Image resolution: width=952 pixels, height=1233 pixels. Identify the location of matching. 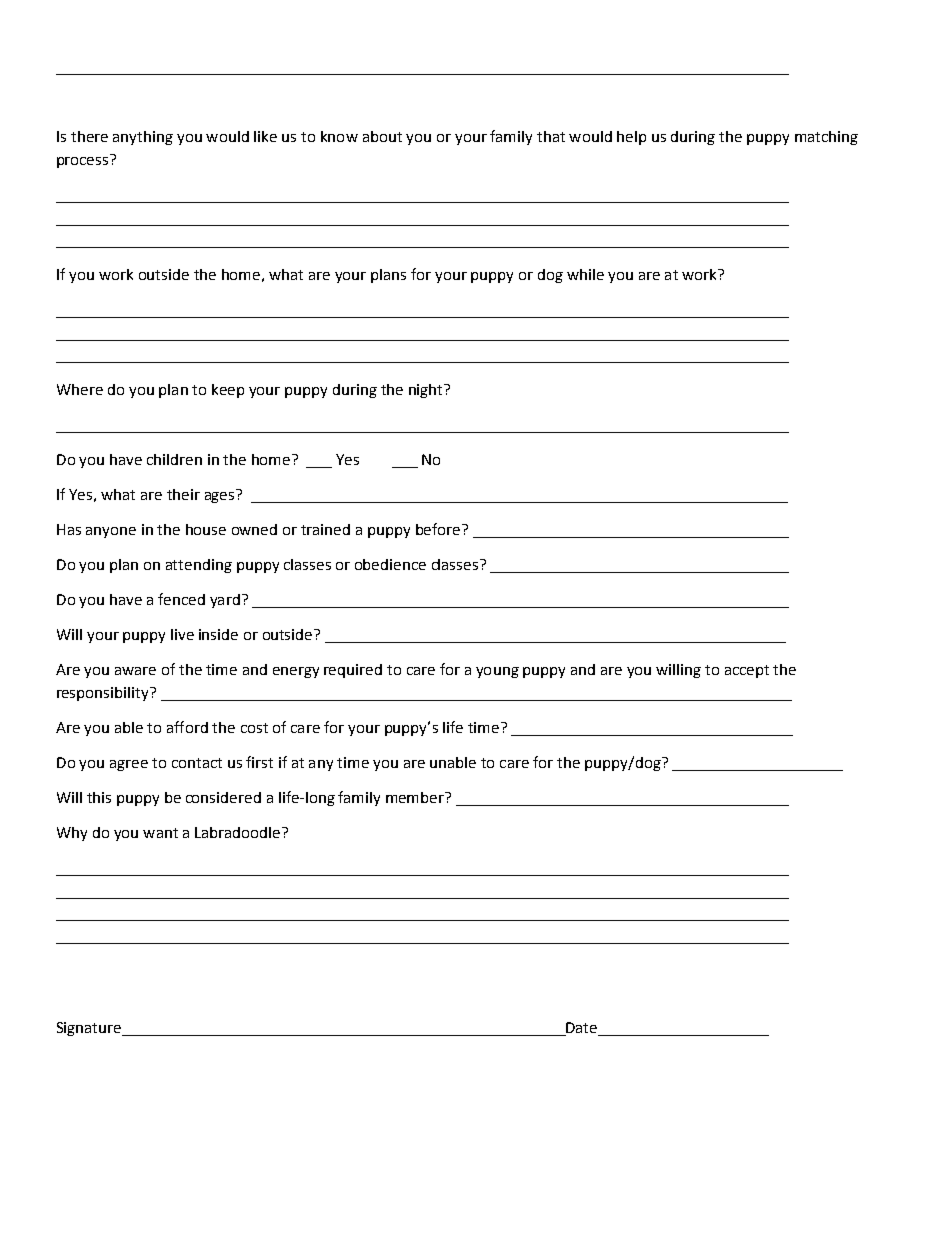
(826, 138).
